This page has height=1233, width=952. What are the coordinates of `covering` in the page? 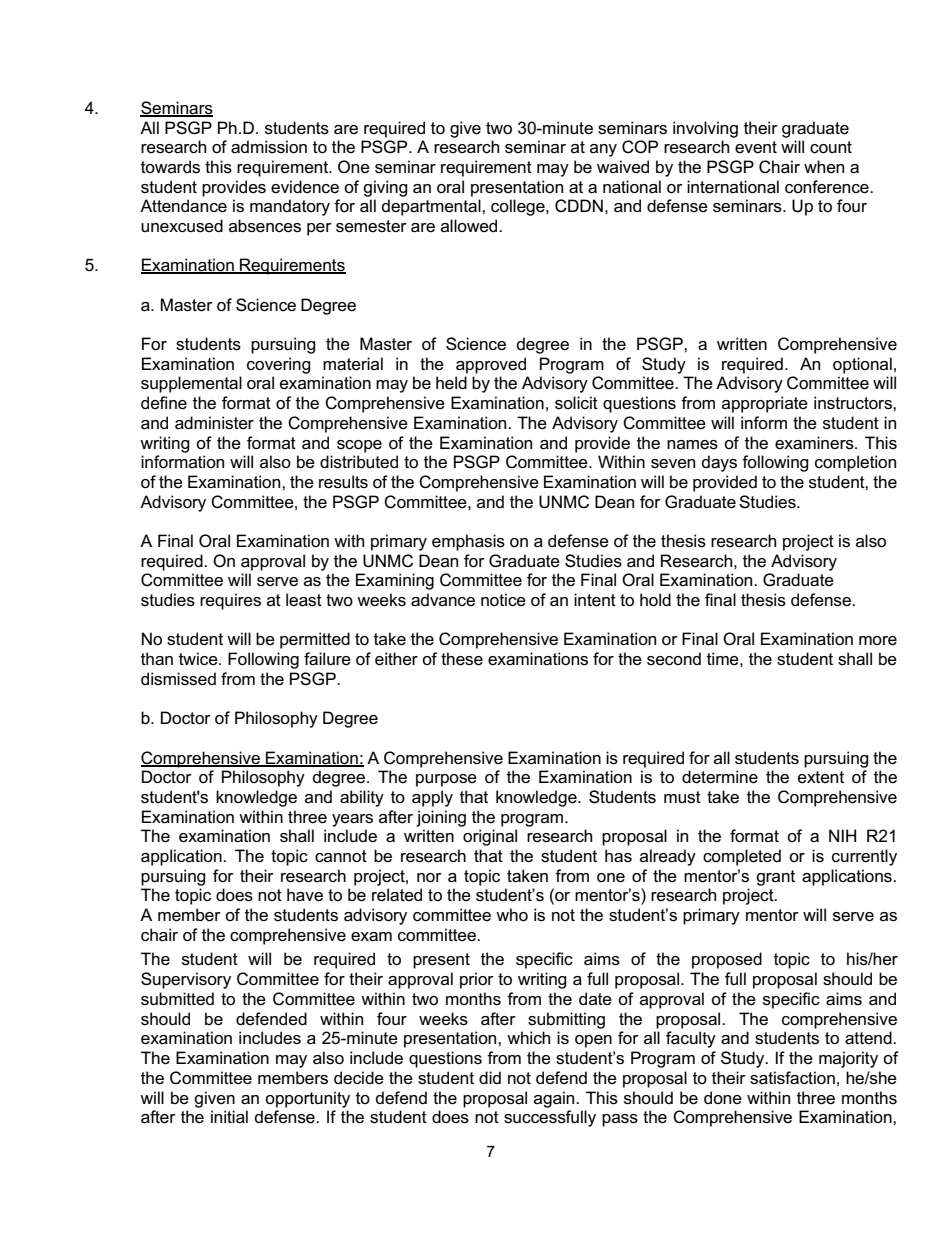 It's located at (279, 365).
